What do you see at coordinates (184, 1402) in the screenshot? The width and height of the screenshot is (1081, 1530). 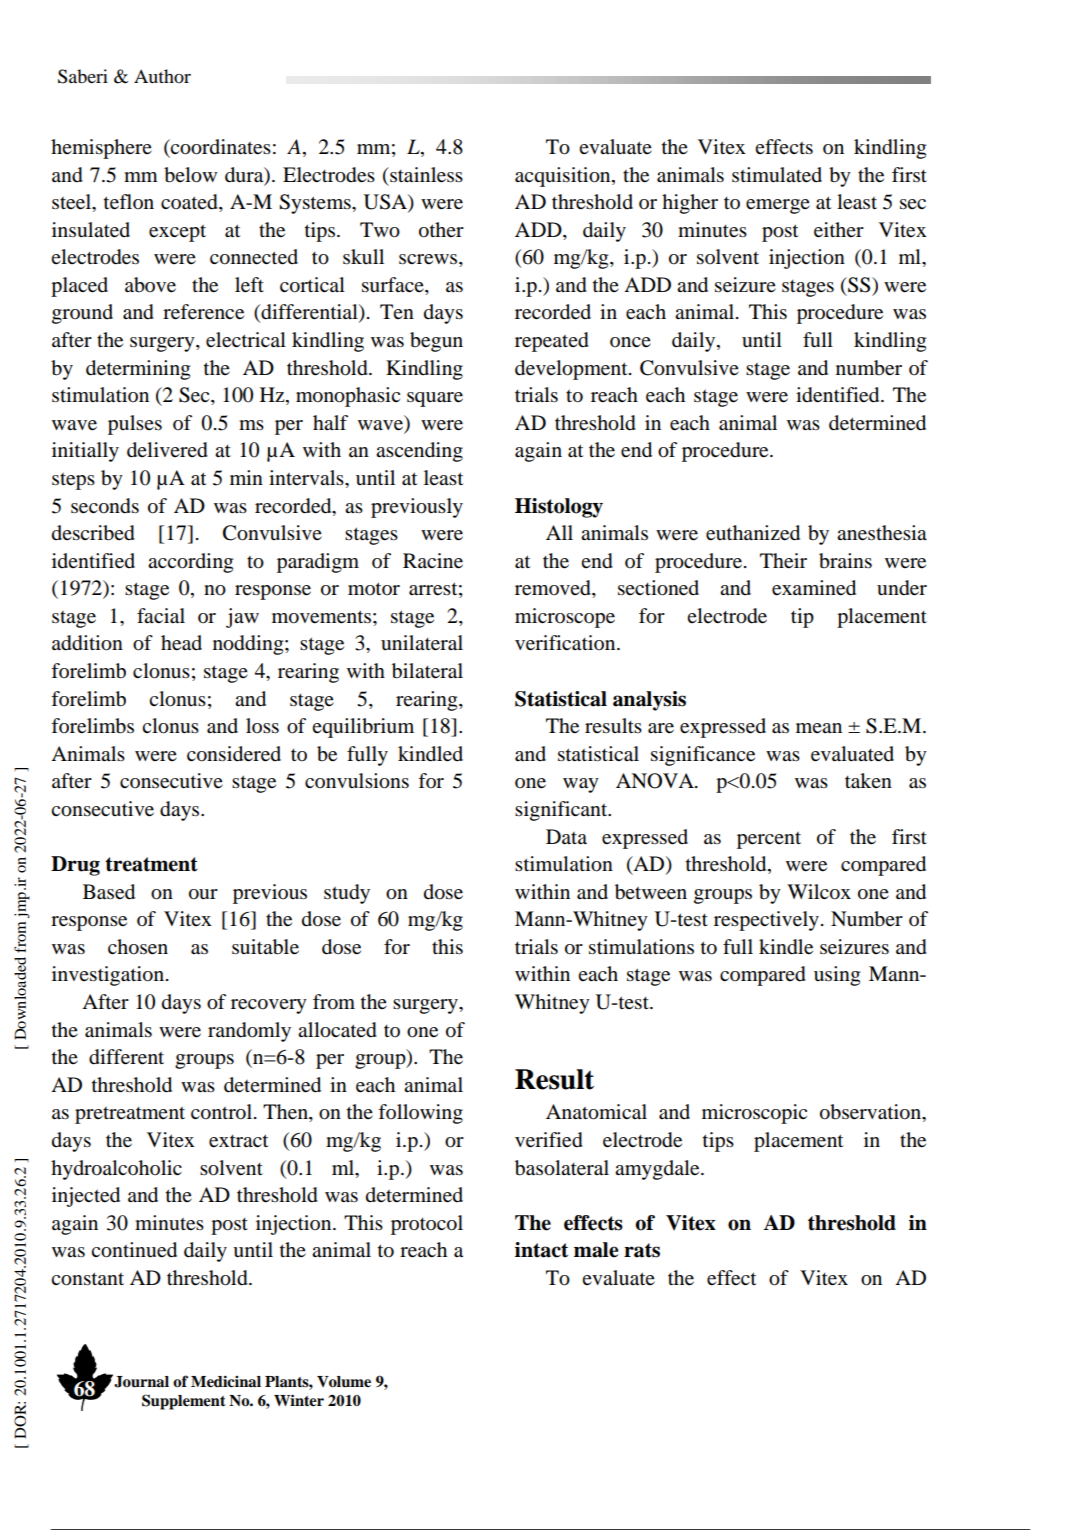 I see `Supplement` at bounding box center [184, 1402].
